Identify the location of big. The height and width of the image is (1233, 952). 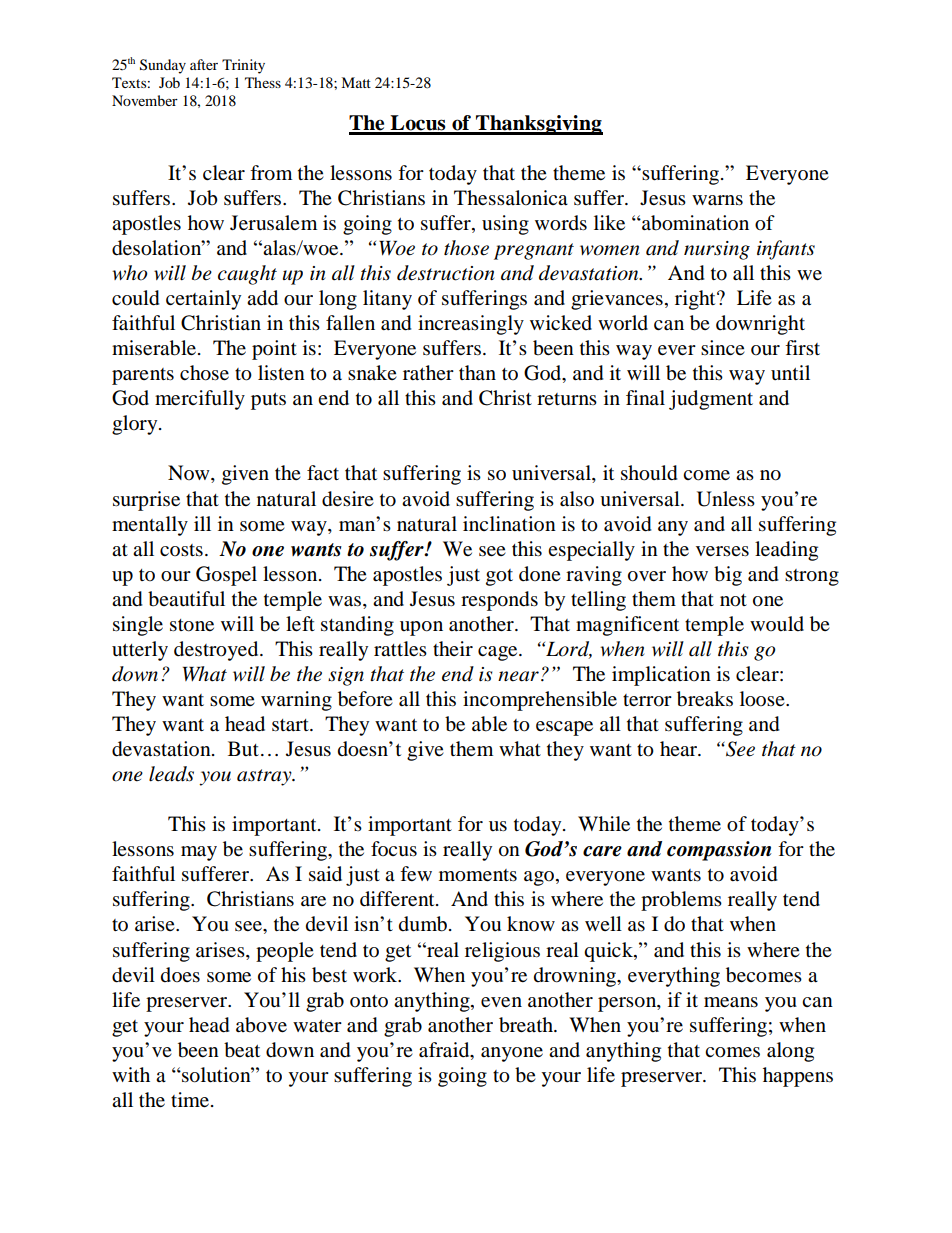
(728, 576).
